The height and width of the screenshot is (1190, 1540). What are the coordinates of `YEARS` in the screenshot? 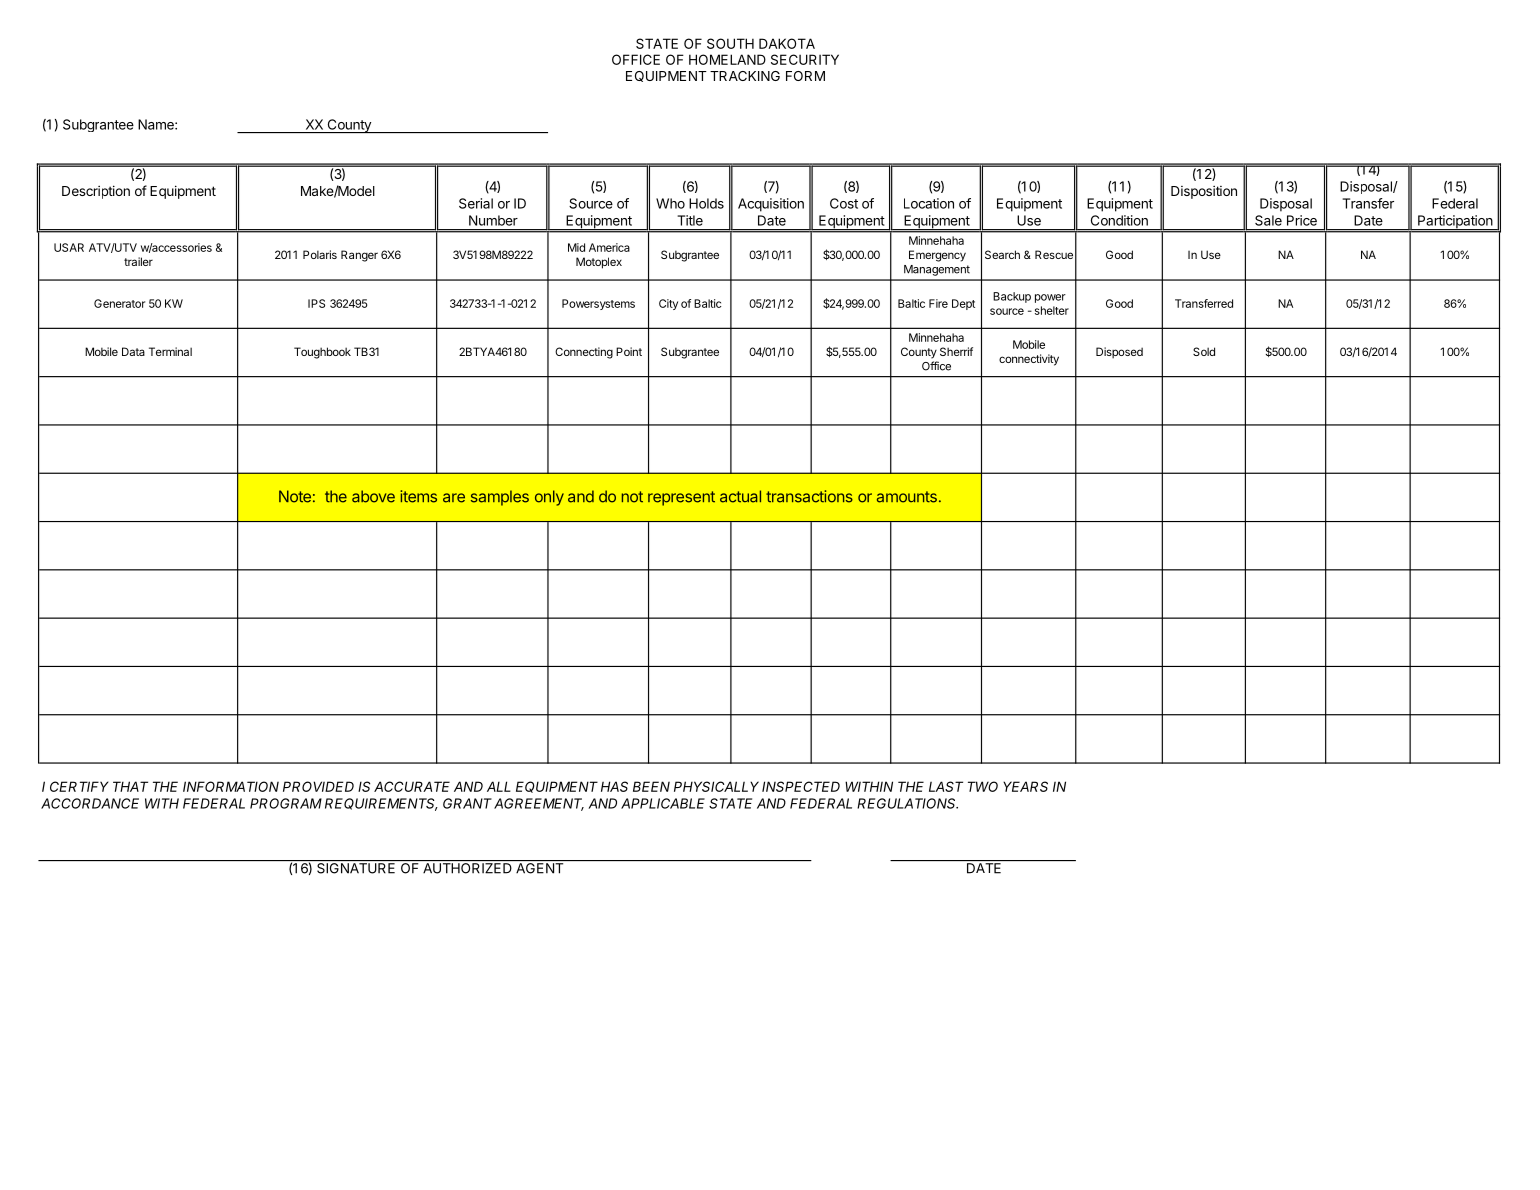 It's located at (1025, 786).
